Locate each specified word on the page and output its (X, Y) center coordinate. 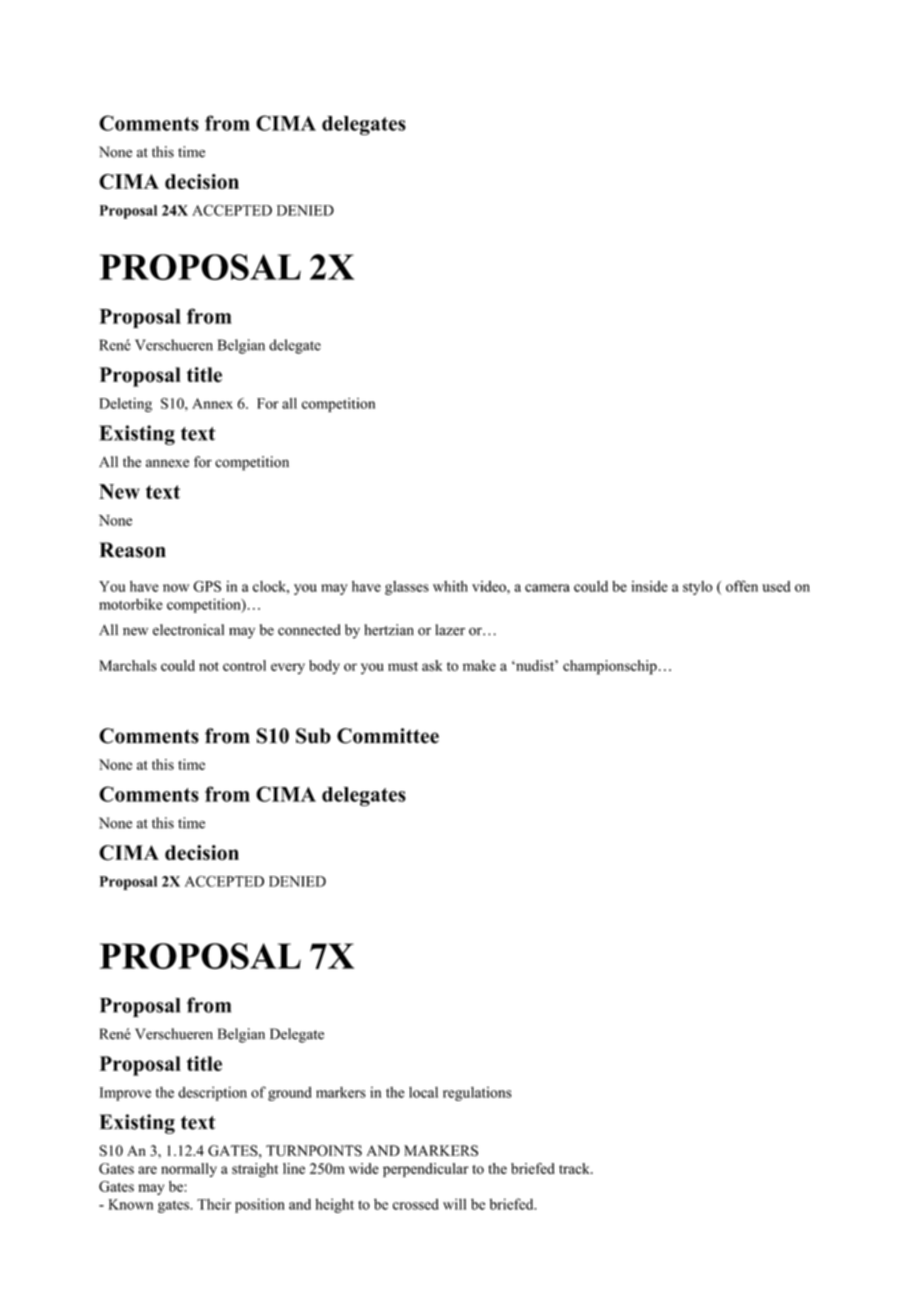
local (423, 1092)
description (212, 1093)
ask (432, 665)
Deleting (125, 405)
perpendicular (426, 1170)
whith (450, 586)
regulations (477, 1094)
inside (649, 586)
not (209, 666)
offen (742, 586)
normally (189, 1170)
